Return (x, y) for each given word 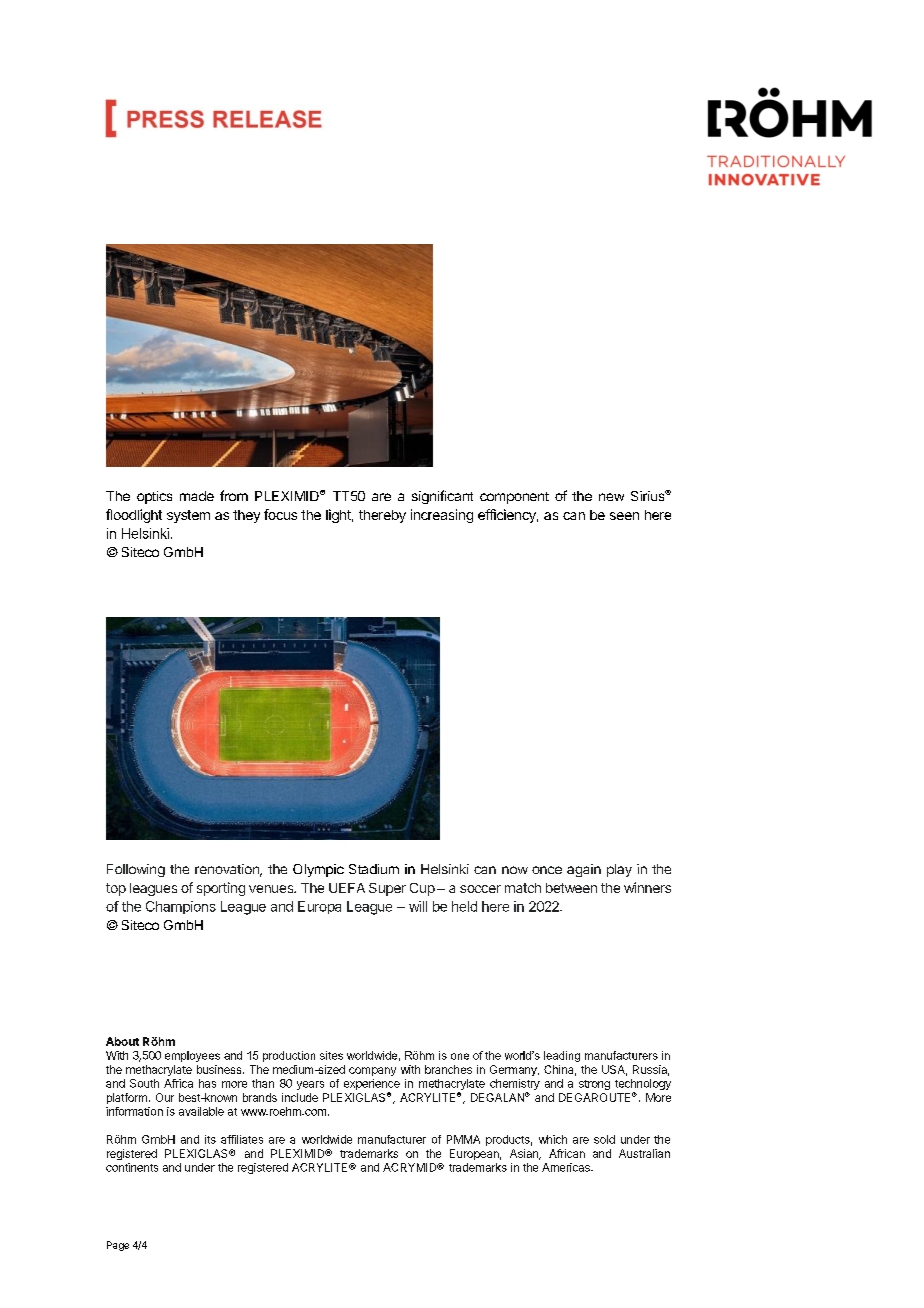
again (584, 870)
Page (118, 1246)
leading (562, 1056)
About (122, 1041)
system (188, 516)
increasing (442, 516)
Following (136, 870)
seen (624, 516)
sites (331, 1055)
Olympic (318, 870)
